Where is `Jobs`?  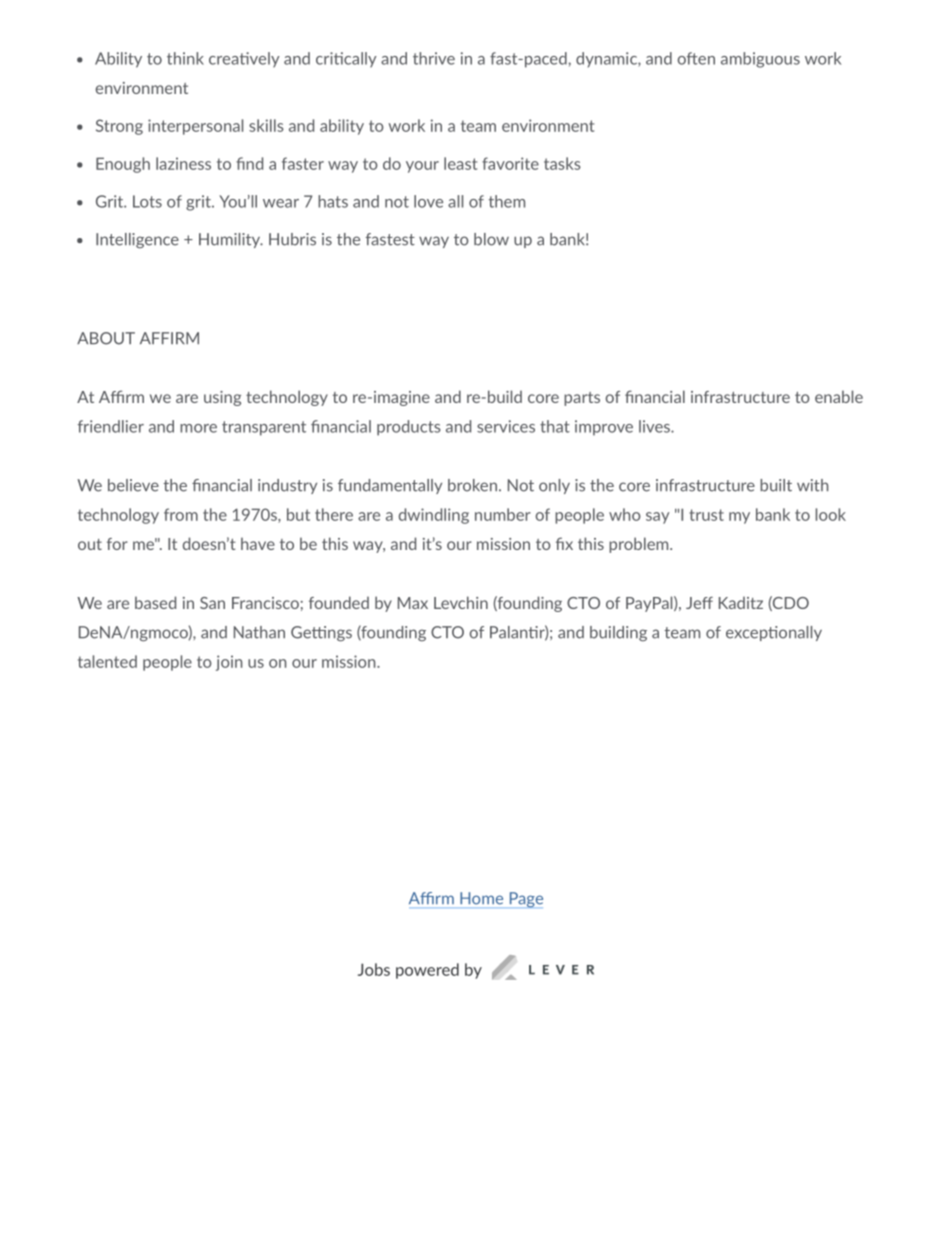 Jobs is located at coordinates (374, 969).
